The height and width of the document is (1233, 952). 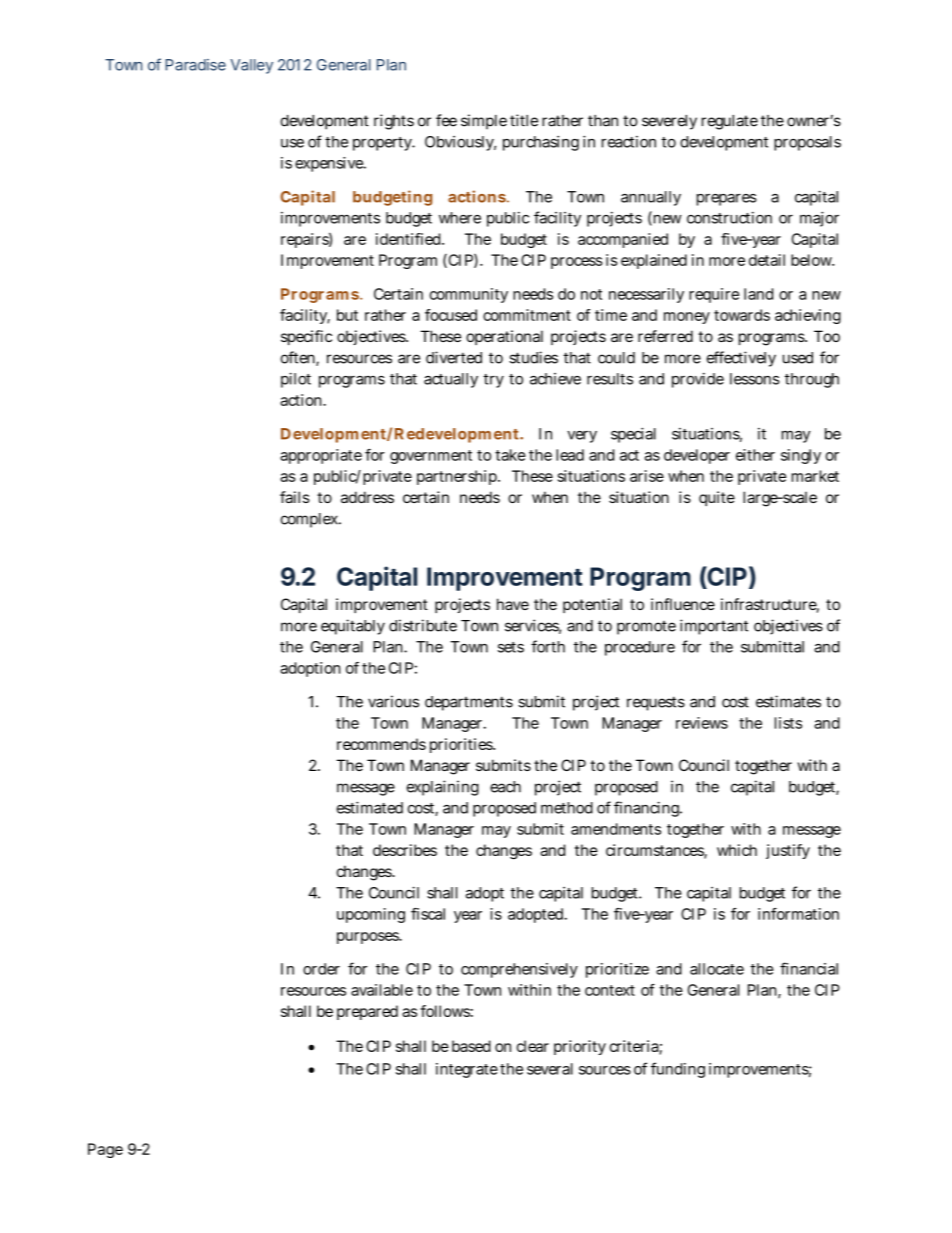 What do you see at coordinates (105, 1150) in the document?
I see `Page` at bounding box center [105, 1150].
